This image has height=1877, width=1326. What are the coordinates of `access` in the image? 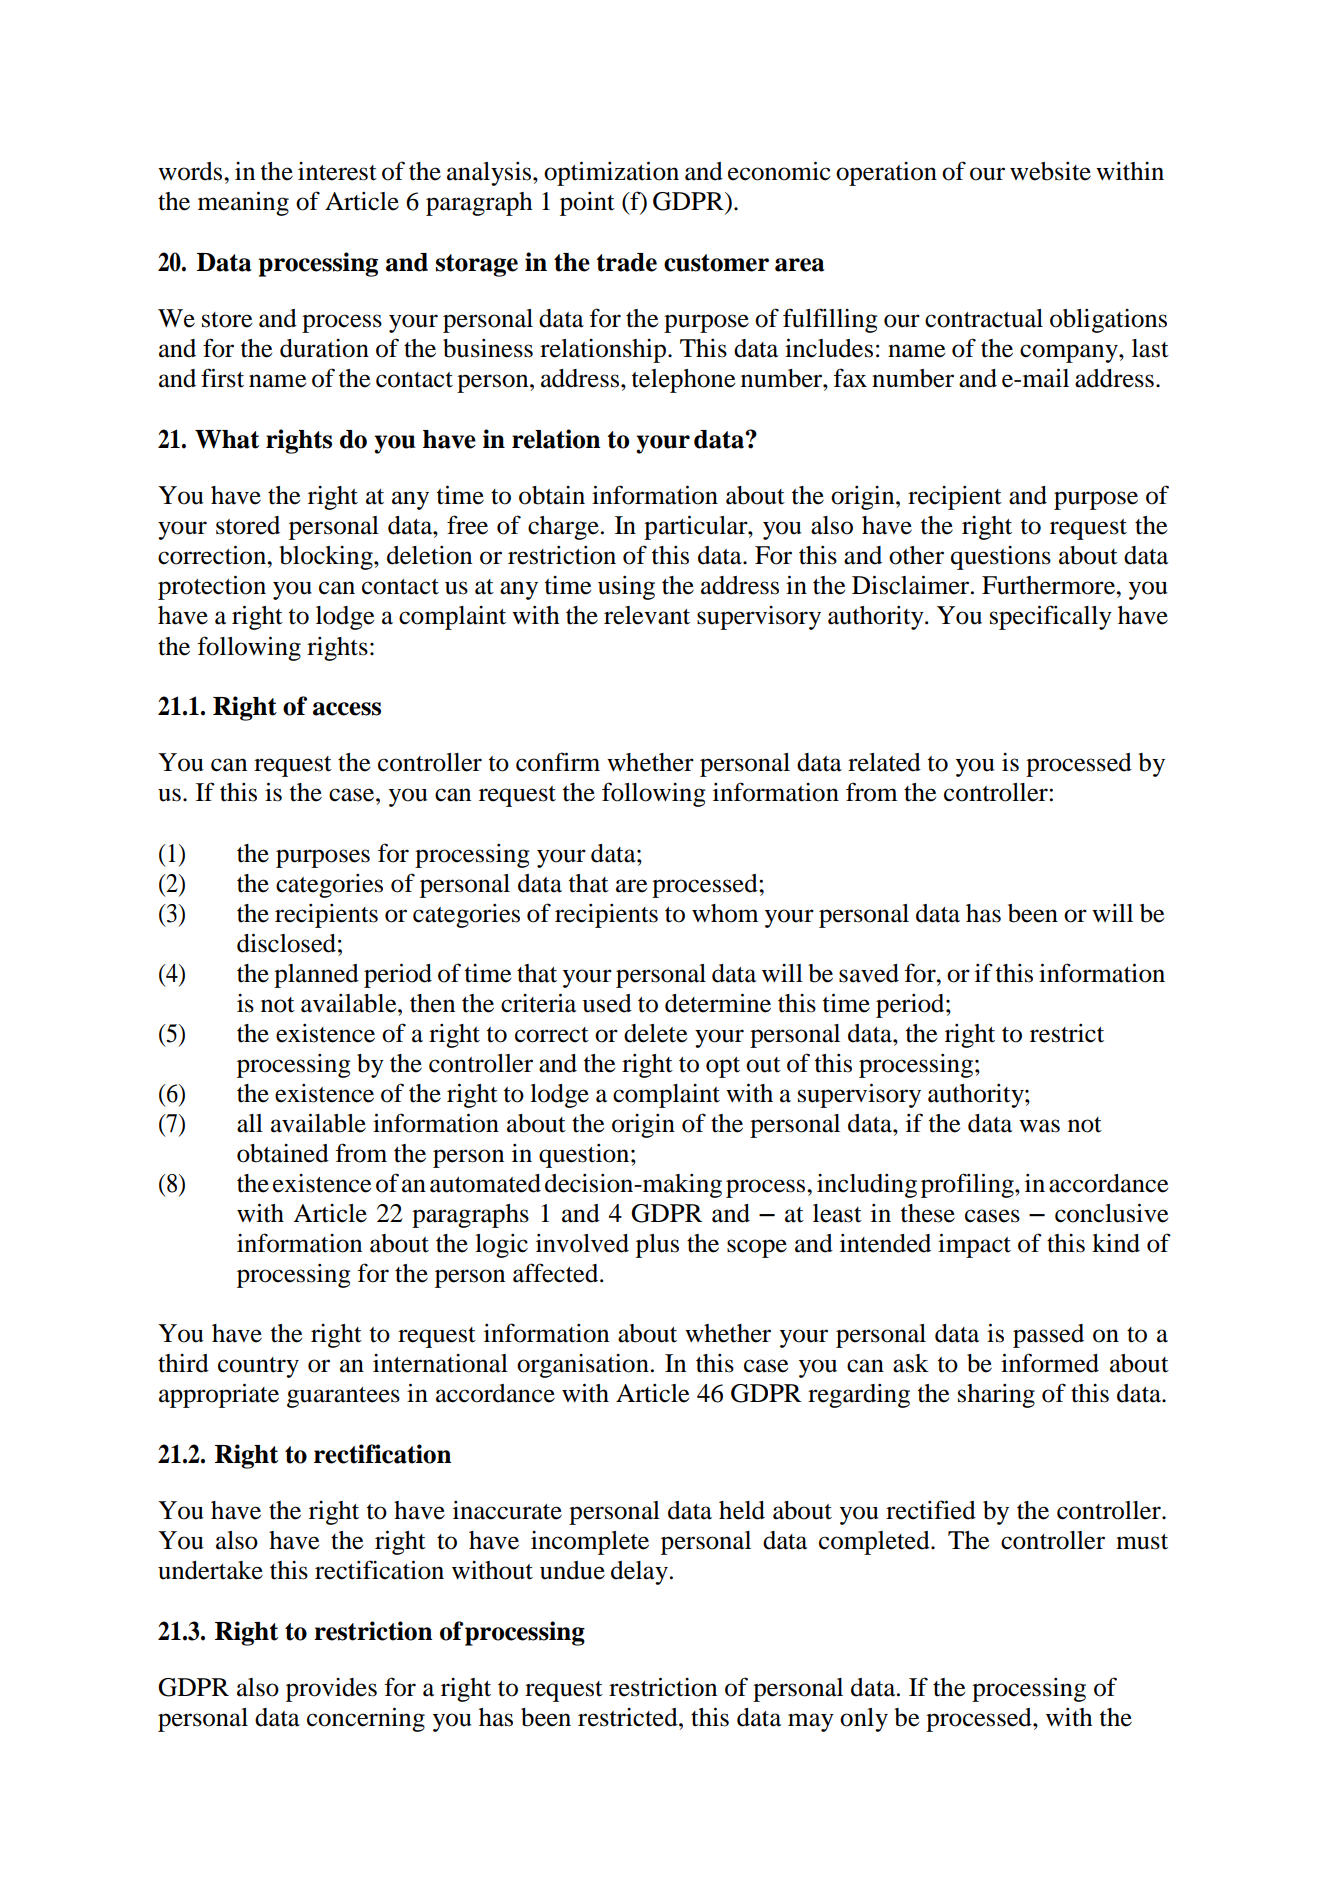 It's located at (347, 709).
